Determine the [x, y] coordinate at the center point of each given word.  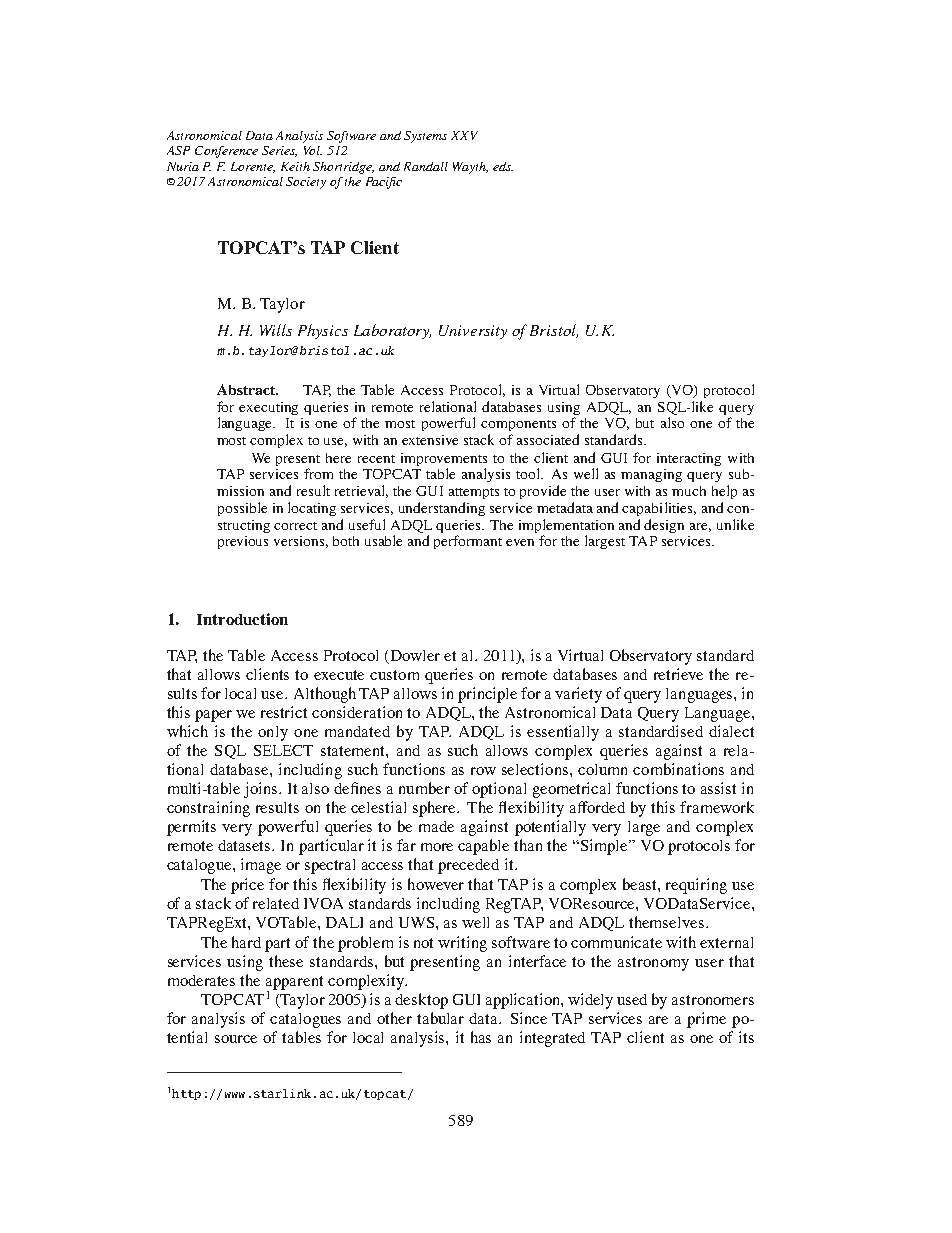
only [273, 733]
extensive [430, 440]
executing [268, 408]
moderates [201, 980]
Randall [426, 166]
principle [487, 695]
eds [503, 166]
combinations [678, 769]
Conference [226, 152]
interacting [689, 459]
